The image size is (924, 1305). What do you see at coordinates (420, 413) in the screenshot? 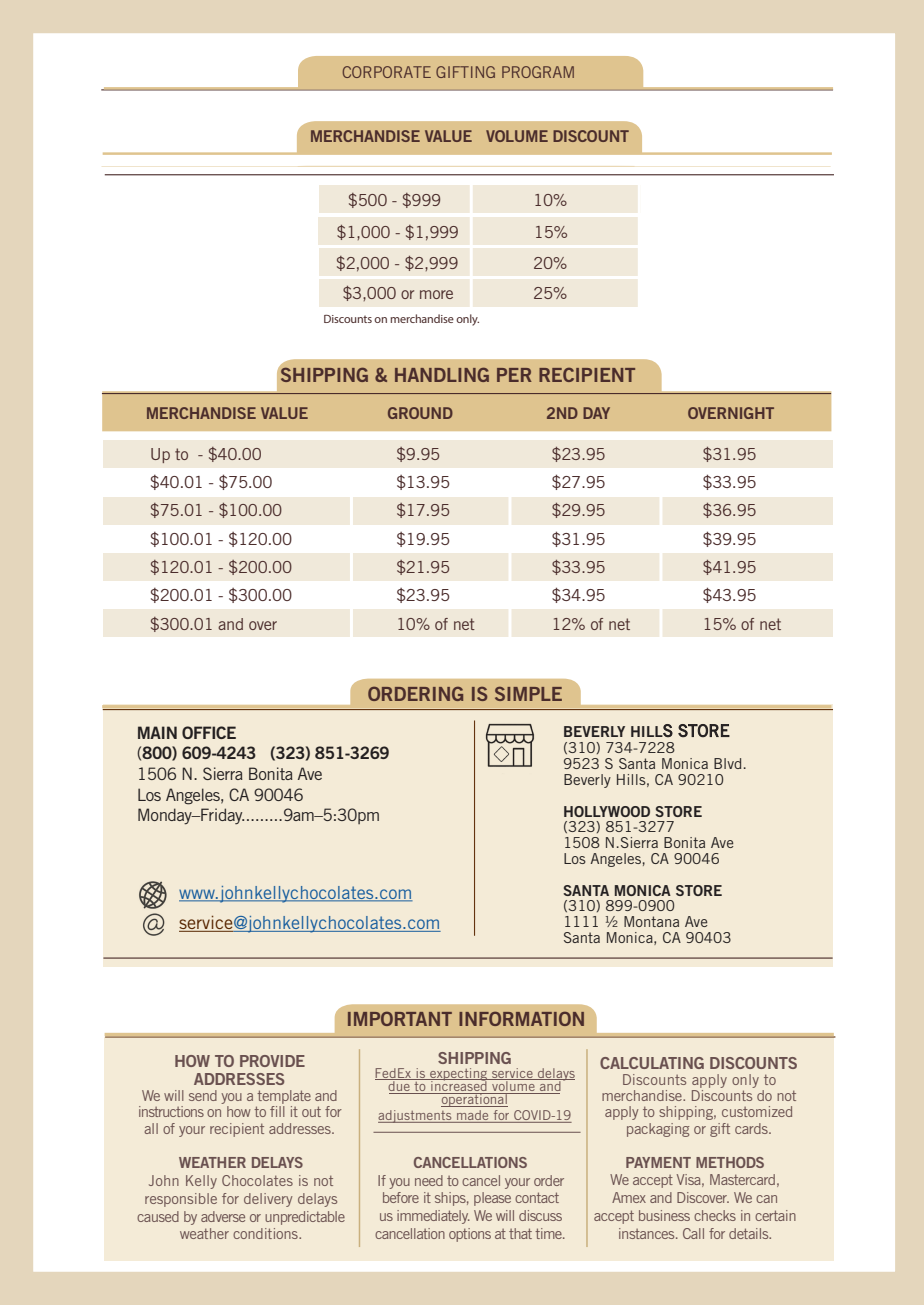
I see `GROUND` at bounding box center [420, 413].
